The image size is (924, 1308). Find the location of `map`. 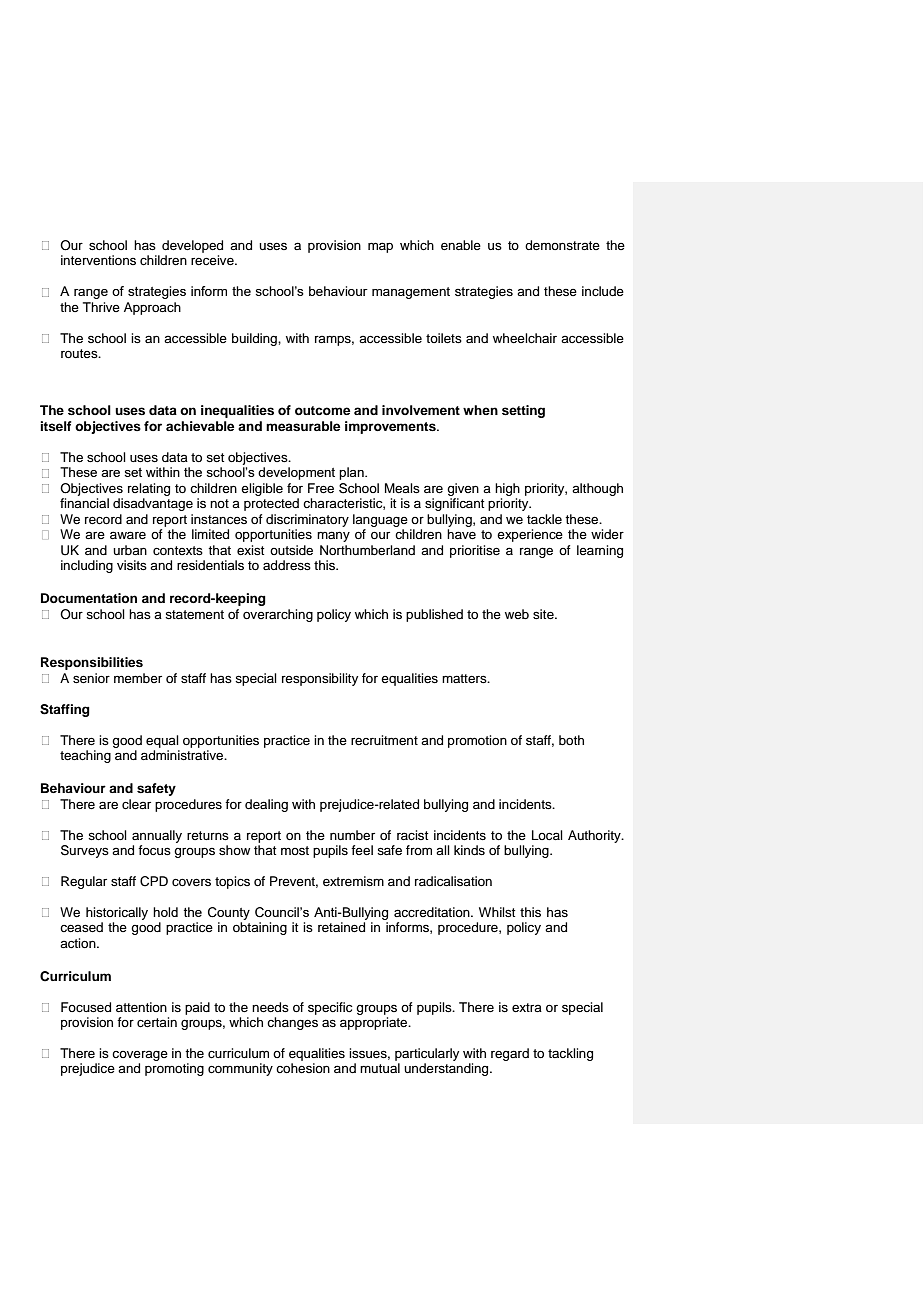

map is located at coordinates (380, 247).
